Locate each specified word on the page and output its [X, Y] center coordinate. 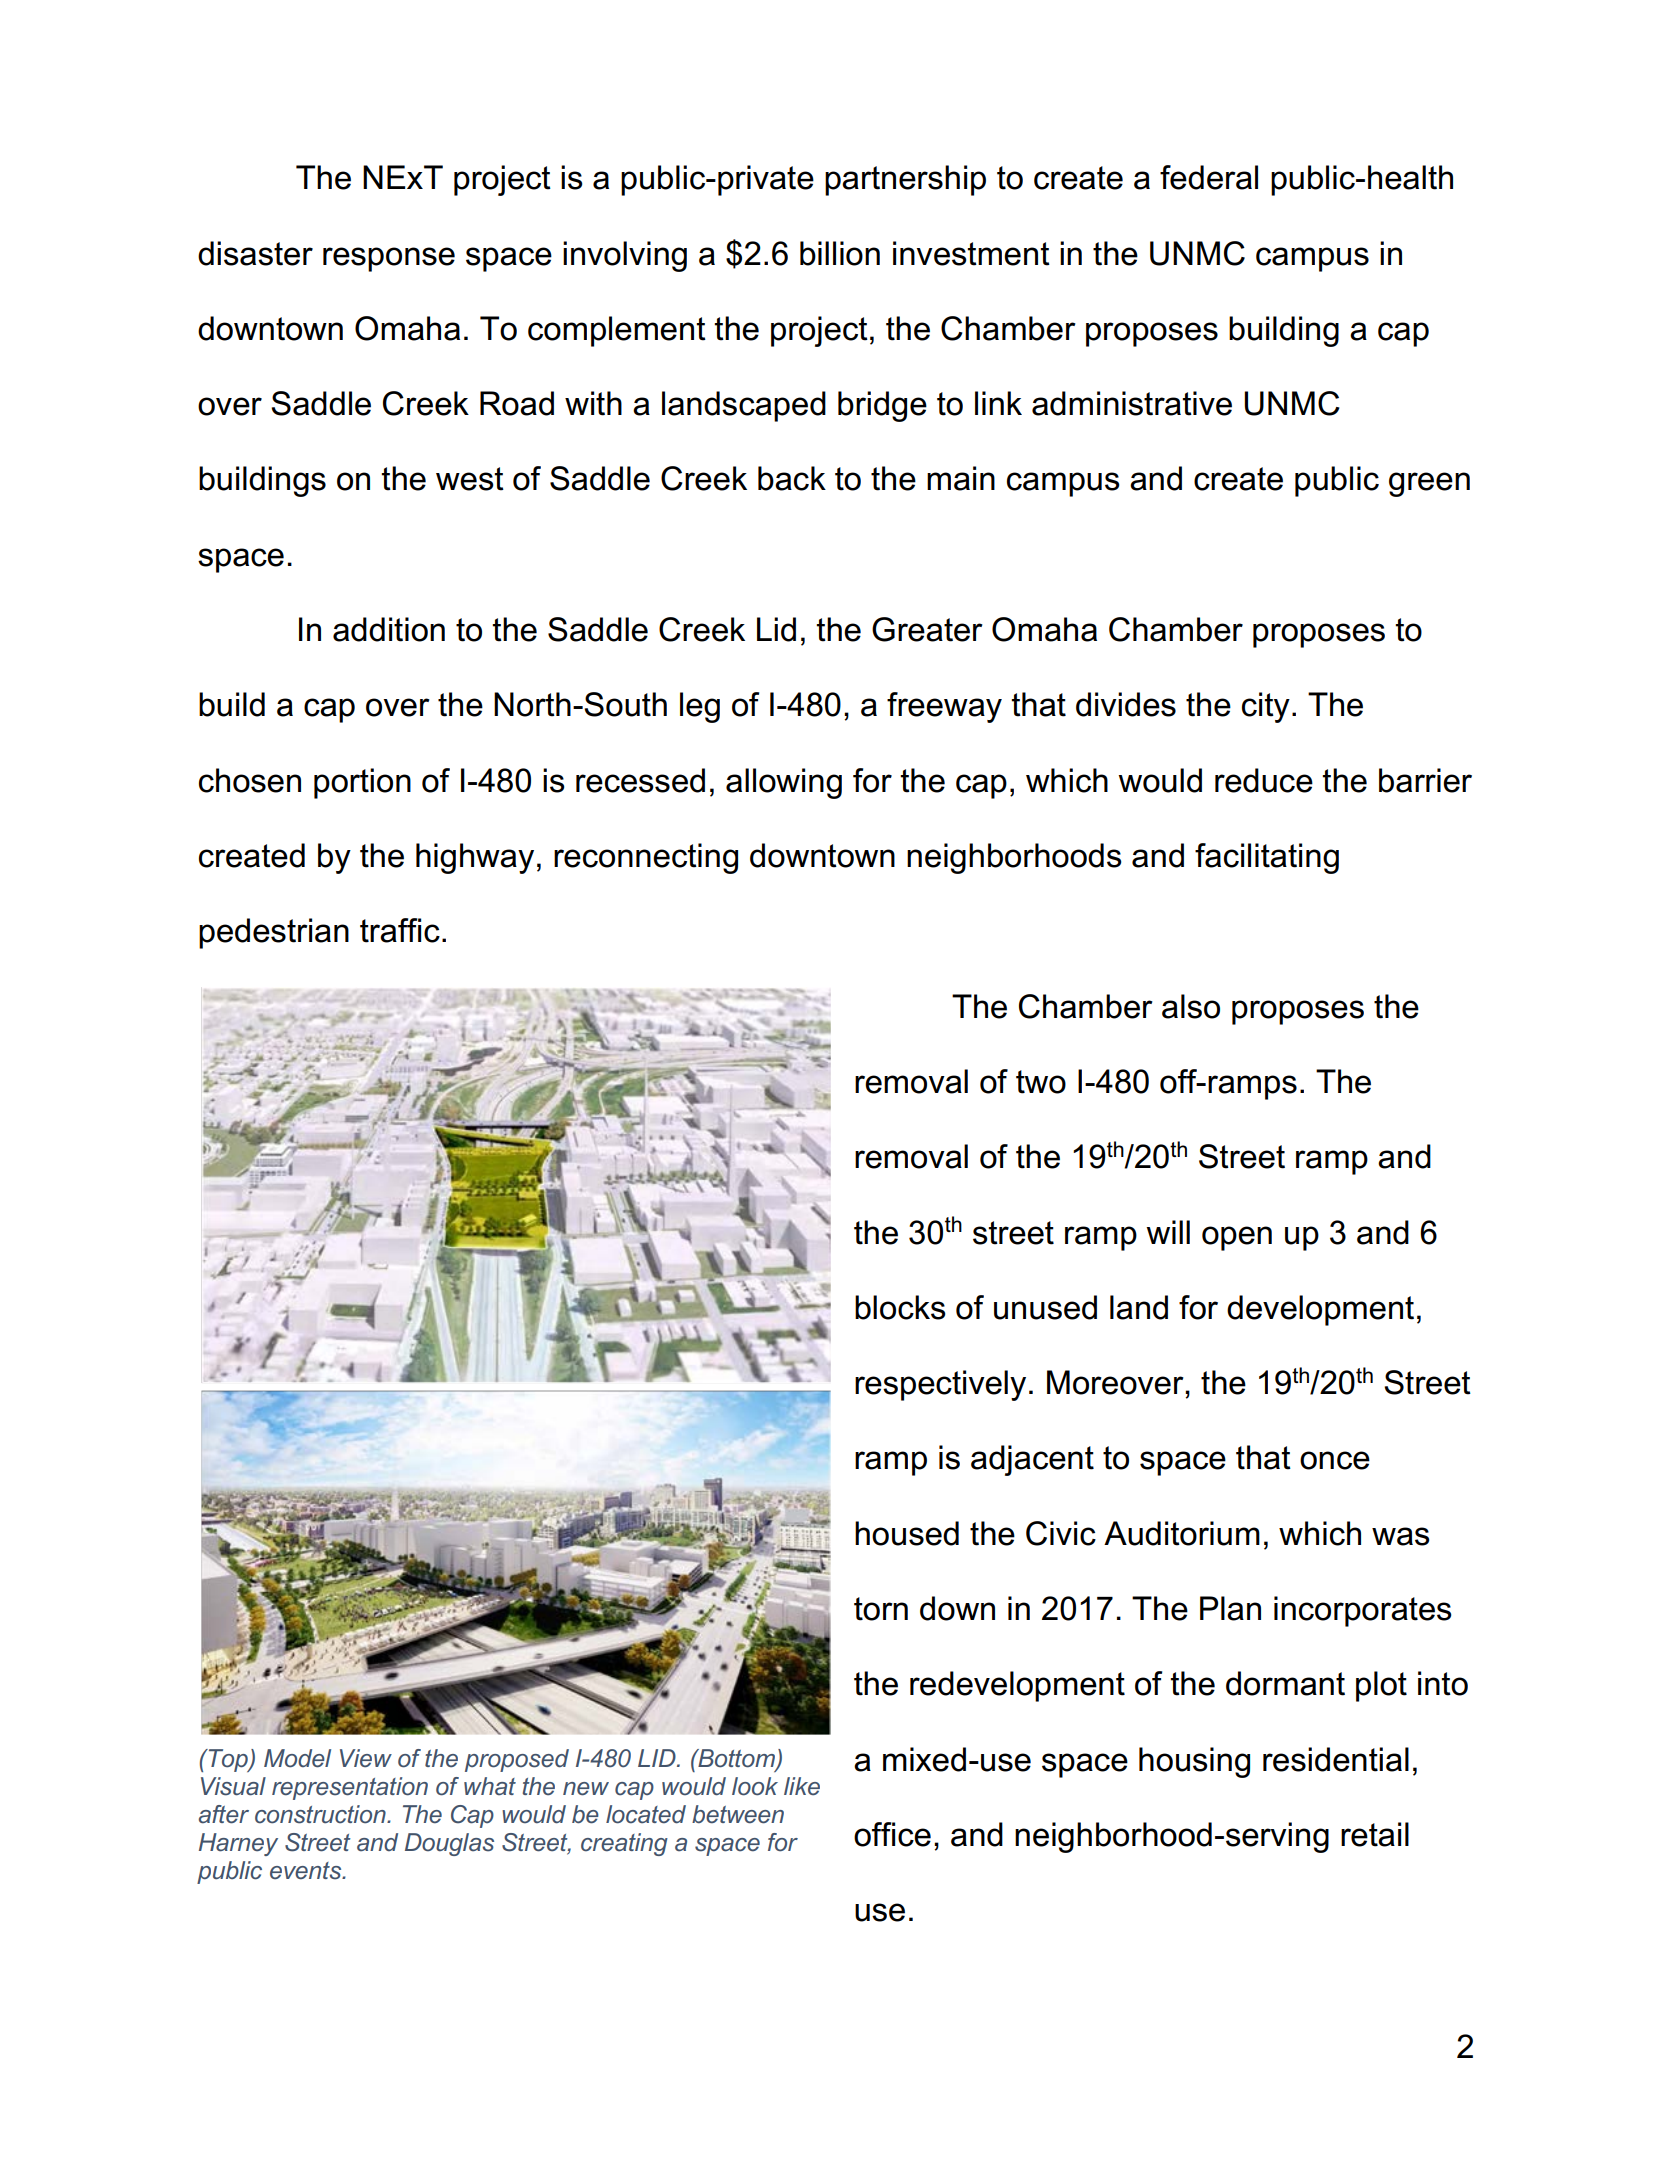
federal [1209, 177]
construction [321, 1814]
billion [840, 253]
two [1041, 1082]
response [389, 259]
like [802, 1786]
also [1191, 1006]
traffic [400, 930]
